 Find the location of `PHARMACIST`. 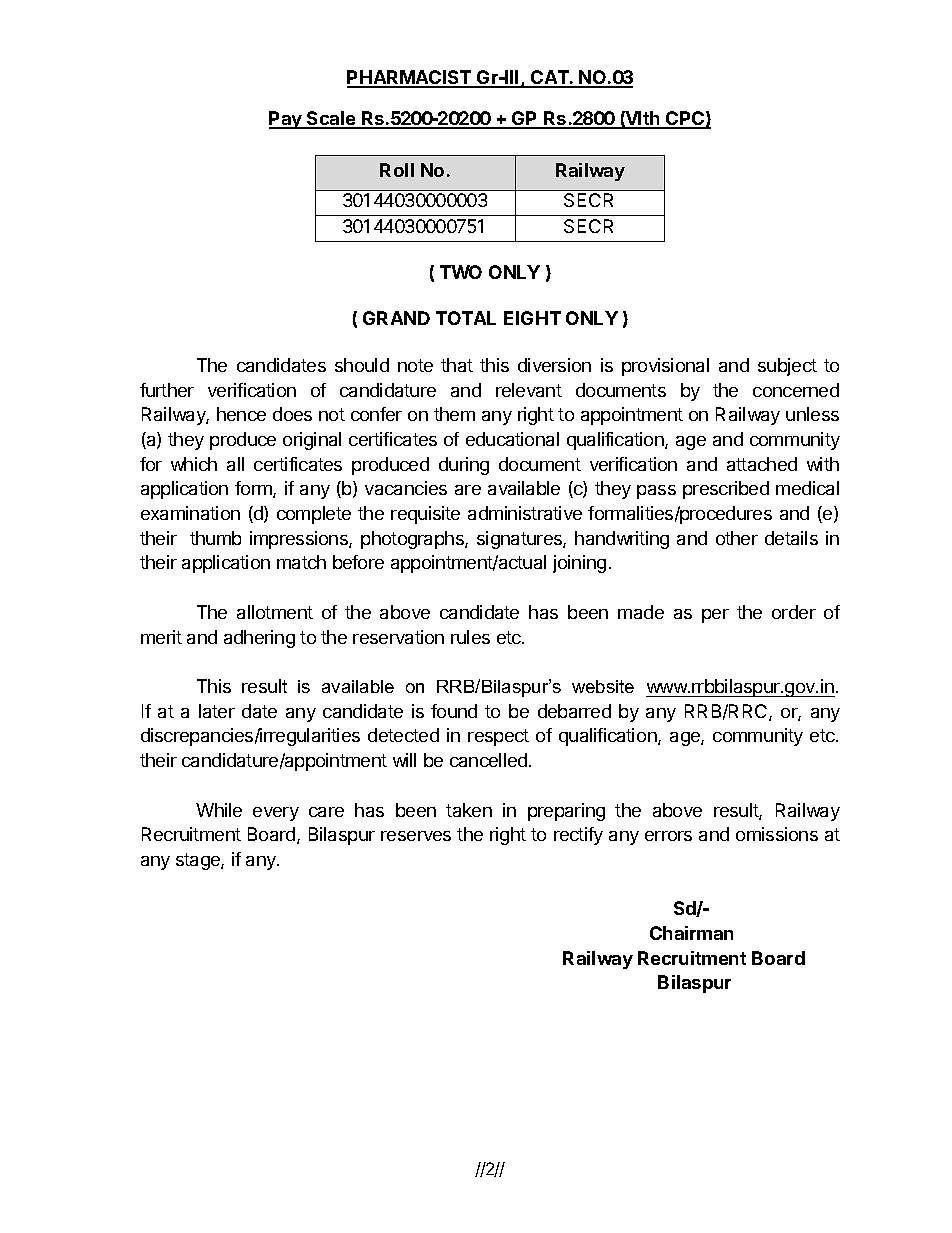

PHARMACIST is located at coordinates (410, 78).
